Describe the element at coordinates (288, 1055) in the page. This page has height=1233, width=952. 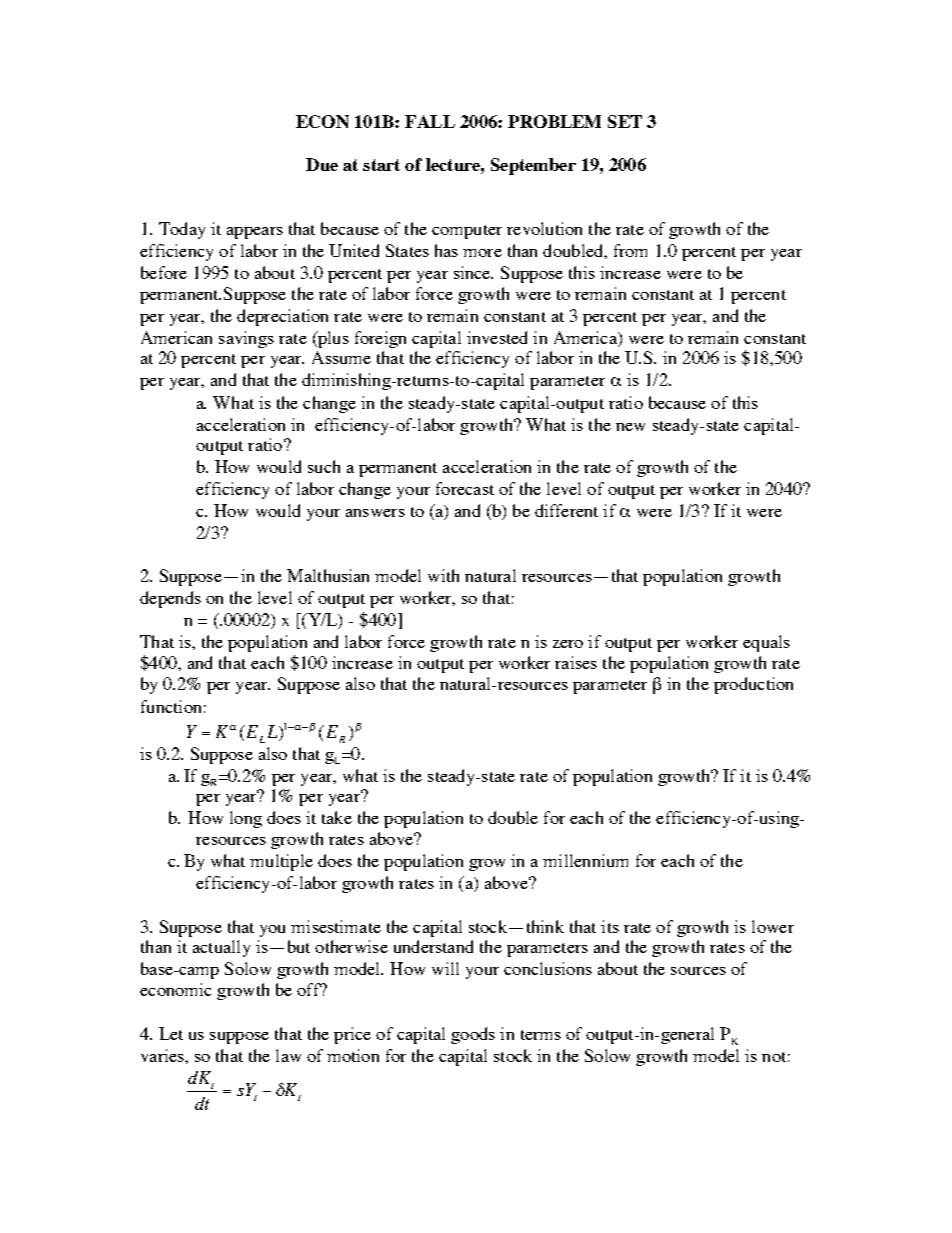
I see `law` at that location.
